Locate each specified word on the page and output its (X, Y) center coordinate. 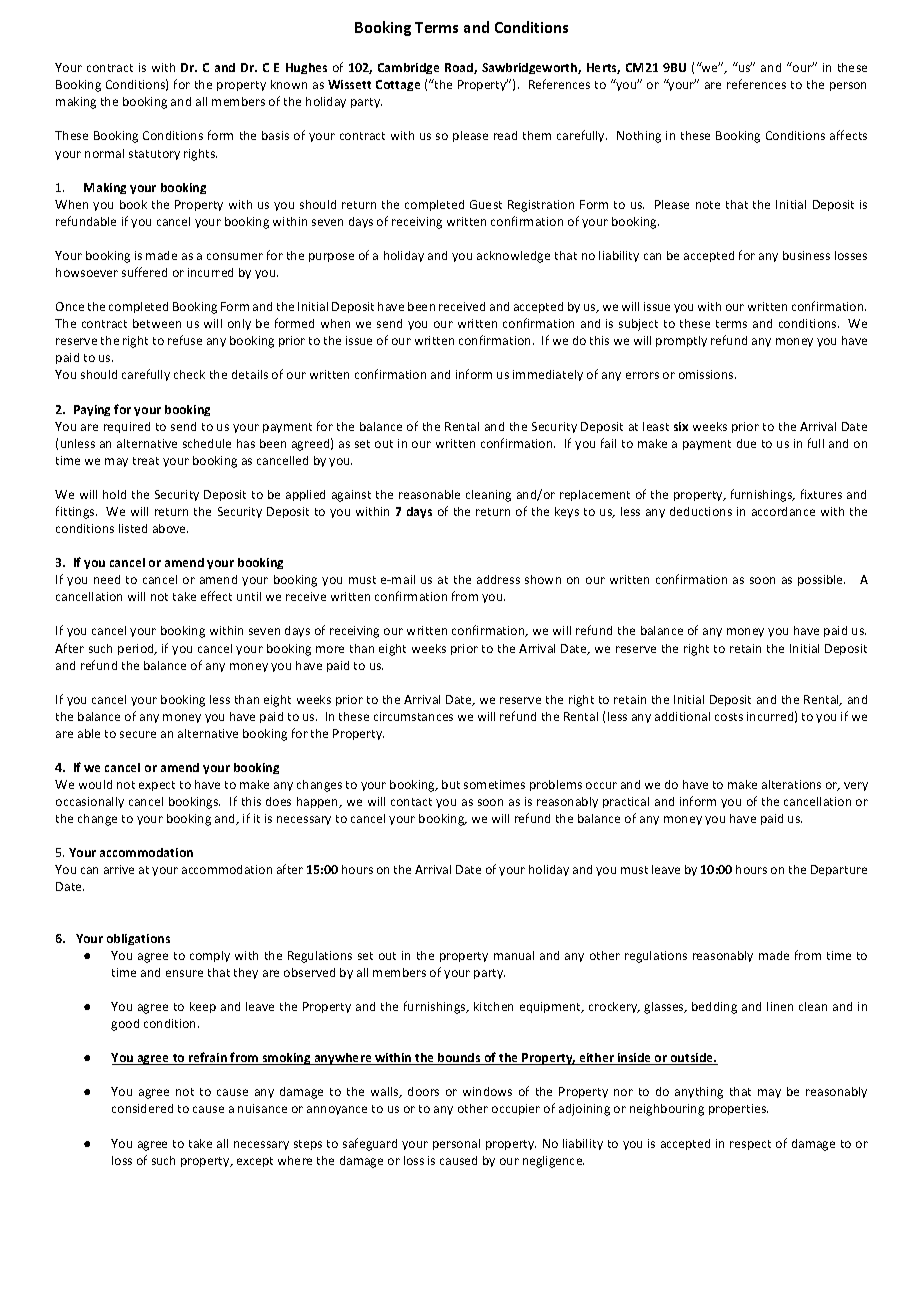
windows (487, 1091)
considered (142, 1108)
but (451, 784)
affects (848, 135)
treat (146, 461)
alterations (791, 784)
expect (157, 786)
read (505, 135)
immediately (548, 375)
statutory (154, 155)
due (746, 443)
